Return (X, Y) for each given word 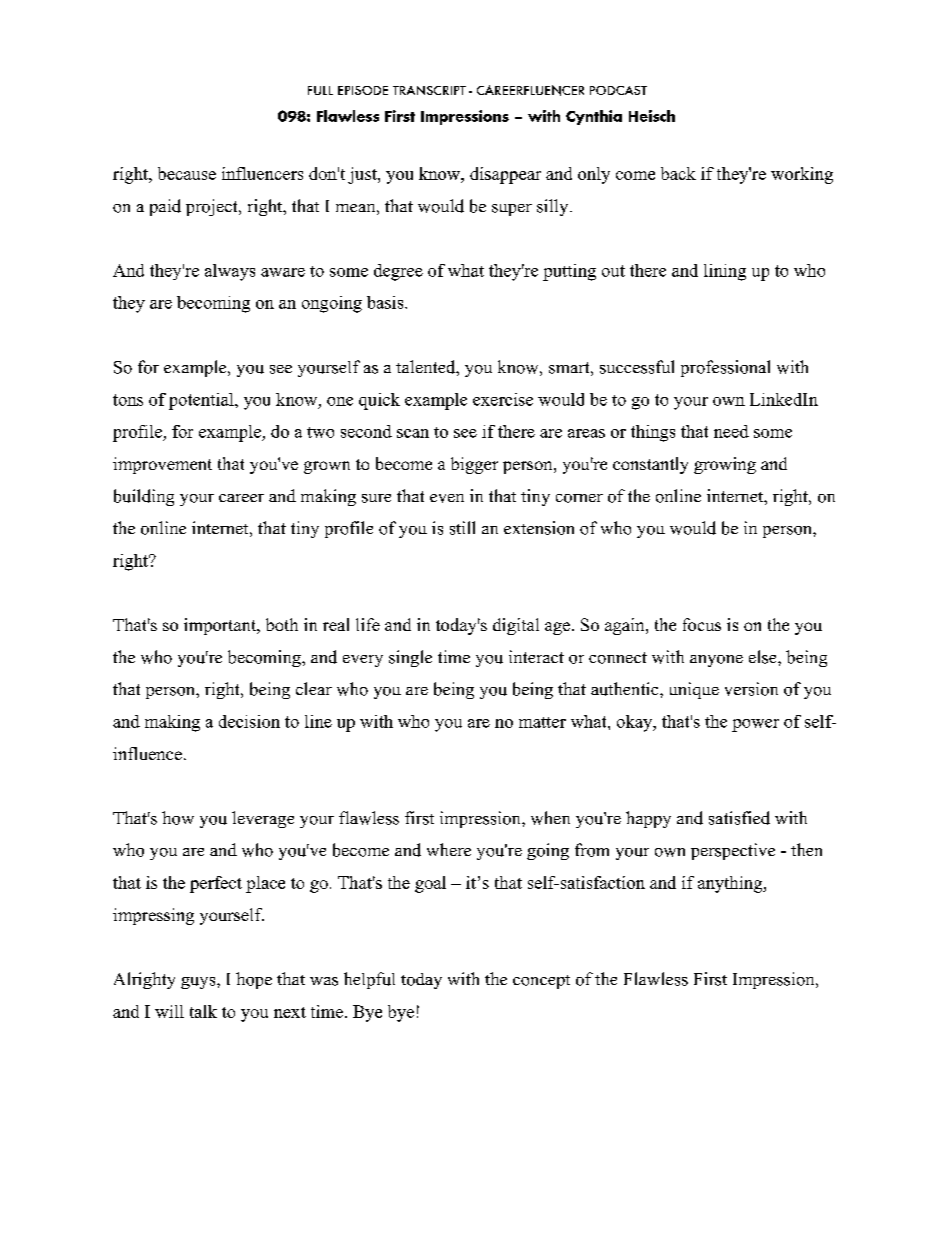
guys (199, 983)
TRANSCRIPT (429, 90)
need (731, 431)
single (410, 658)
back (678, 173)
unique (694, 690)
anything (731, 884)
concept (541, 982)
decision (249, 721)
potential (202, 401)
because (187, 173)
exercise (503, 399)
